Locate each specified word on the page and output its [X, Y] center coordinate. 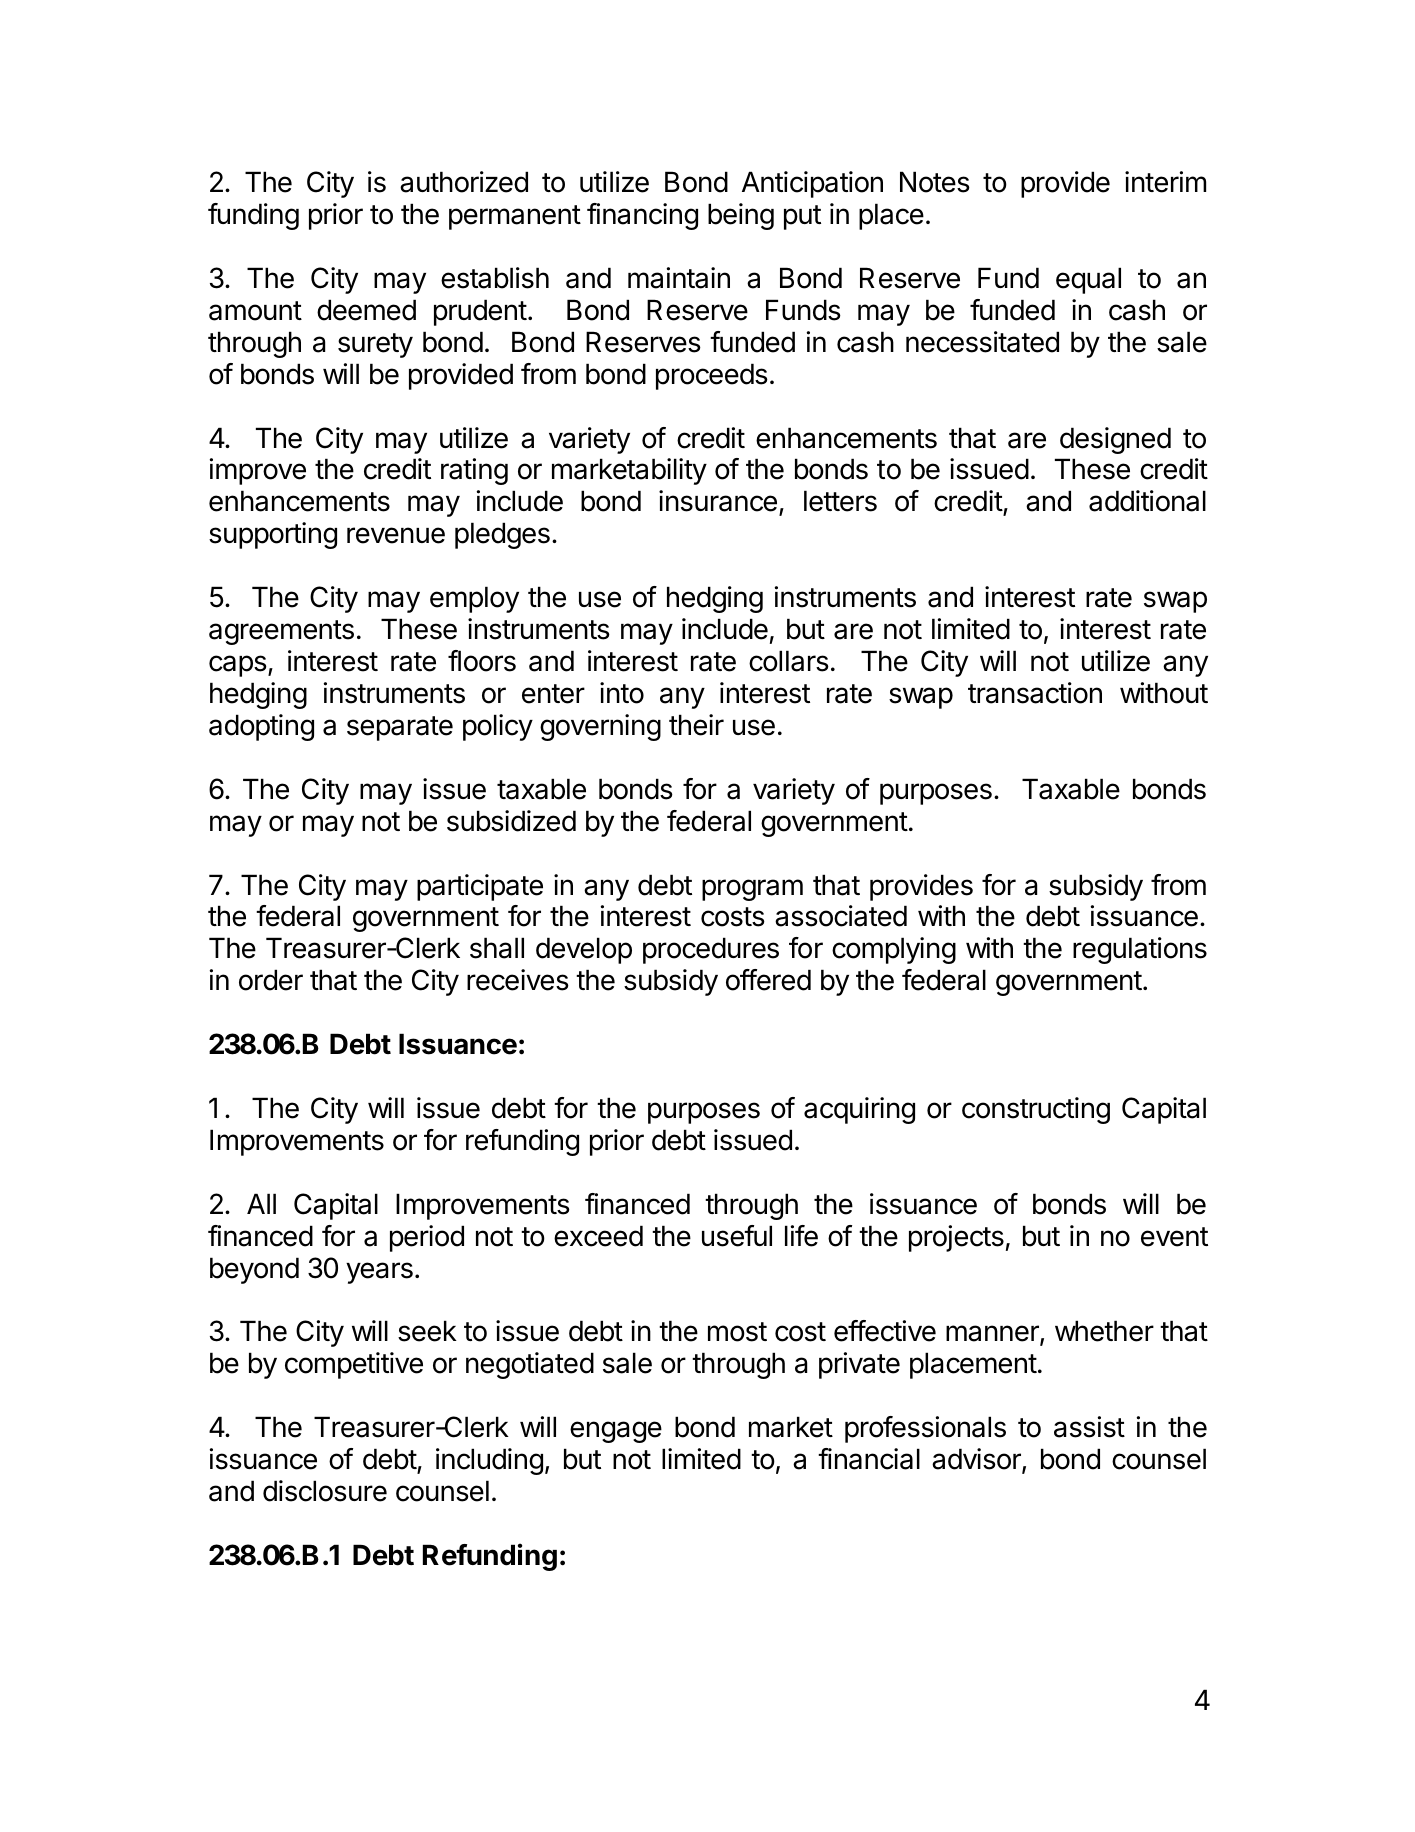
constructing [1036, 1110]
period [427, 1238]
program [752, 890]
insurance [718, 501]
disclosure [325, 1491]
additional [1147, 501]
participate [480, 887]
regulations [1140, 950]
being [741, 216]
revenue [396, 535]
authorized [464, 182]
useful [737, 1236]
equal [1088, 280]
